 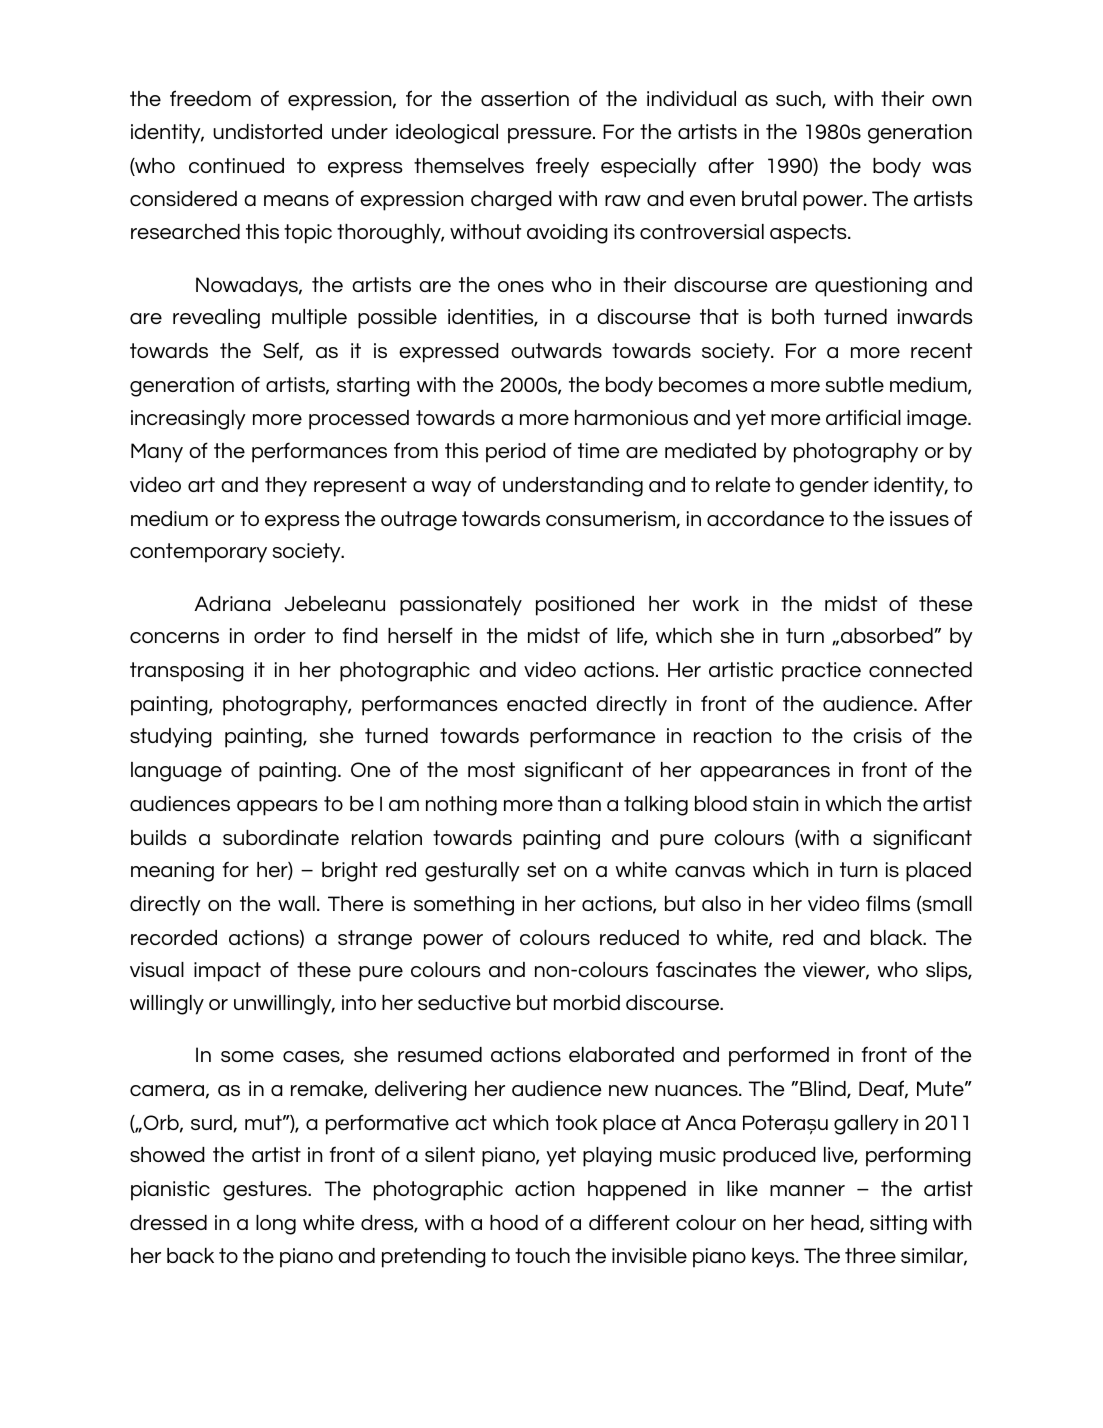 What do you see at coordinates (799, 100) in the screenshot?
I see `such` at bounding box center [799, 100].
